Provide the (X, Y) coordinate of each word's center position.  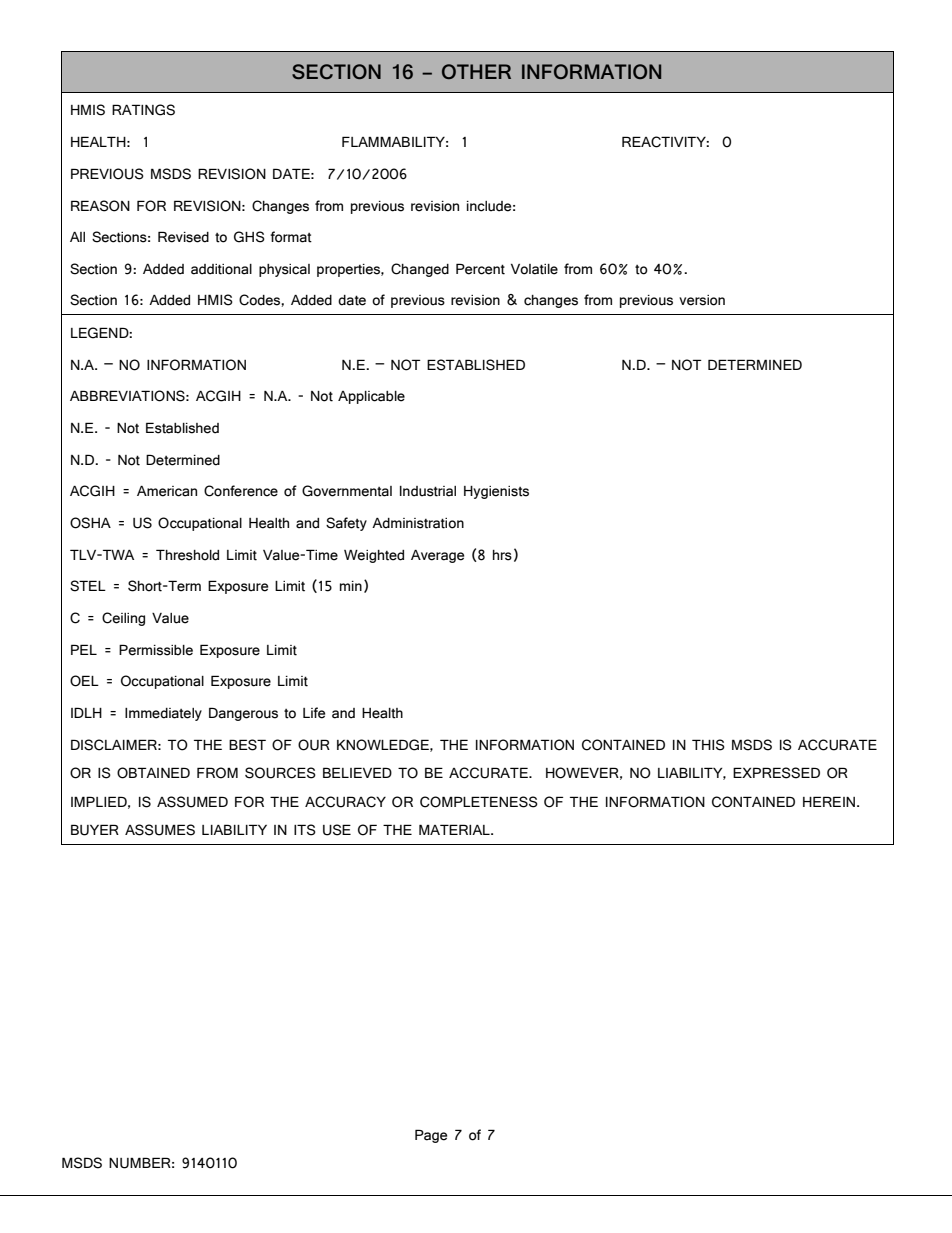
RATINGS (143, 110)
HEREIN (830, 801)
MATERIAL (455, 829)
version (702, 300)
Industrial (428, 491)
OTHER (476, 71)
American (167, 491)
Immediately (163, 714)
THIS (708, 745)
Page (431, 1136)
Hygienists (496, 492)
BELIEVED (357, 772)
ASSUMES (160, 830)
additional (221, 269)
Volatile (534, 269)
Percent (480, 269)
